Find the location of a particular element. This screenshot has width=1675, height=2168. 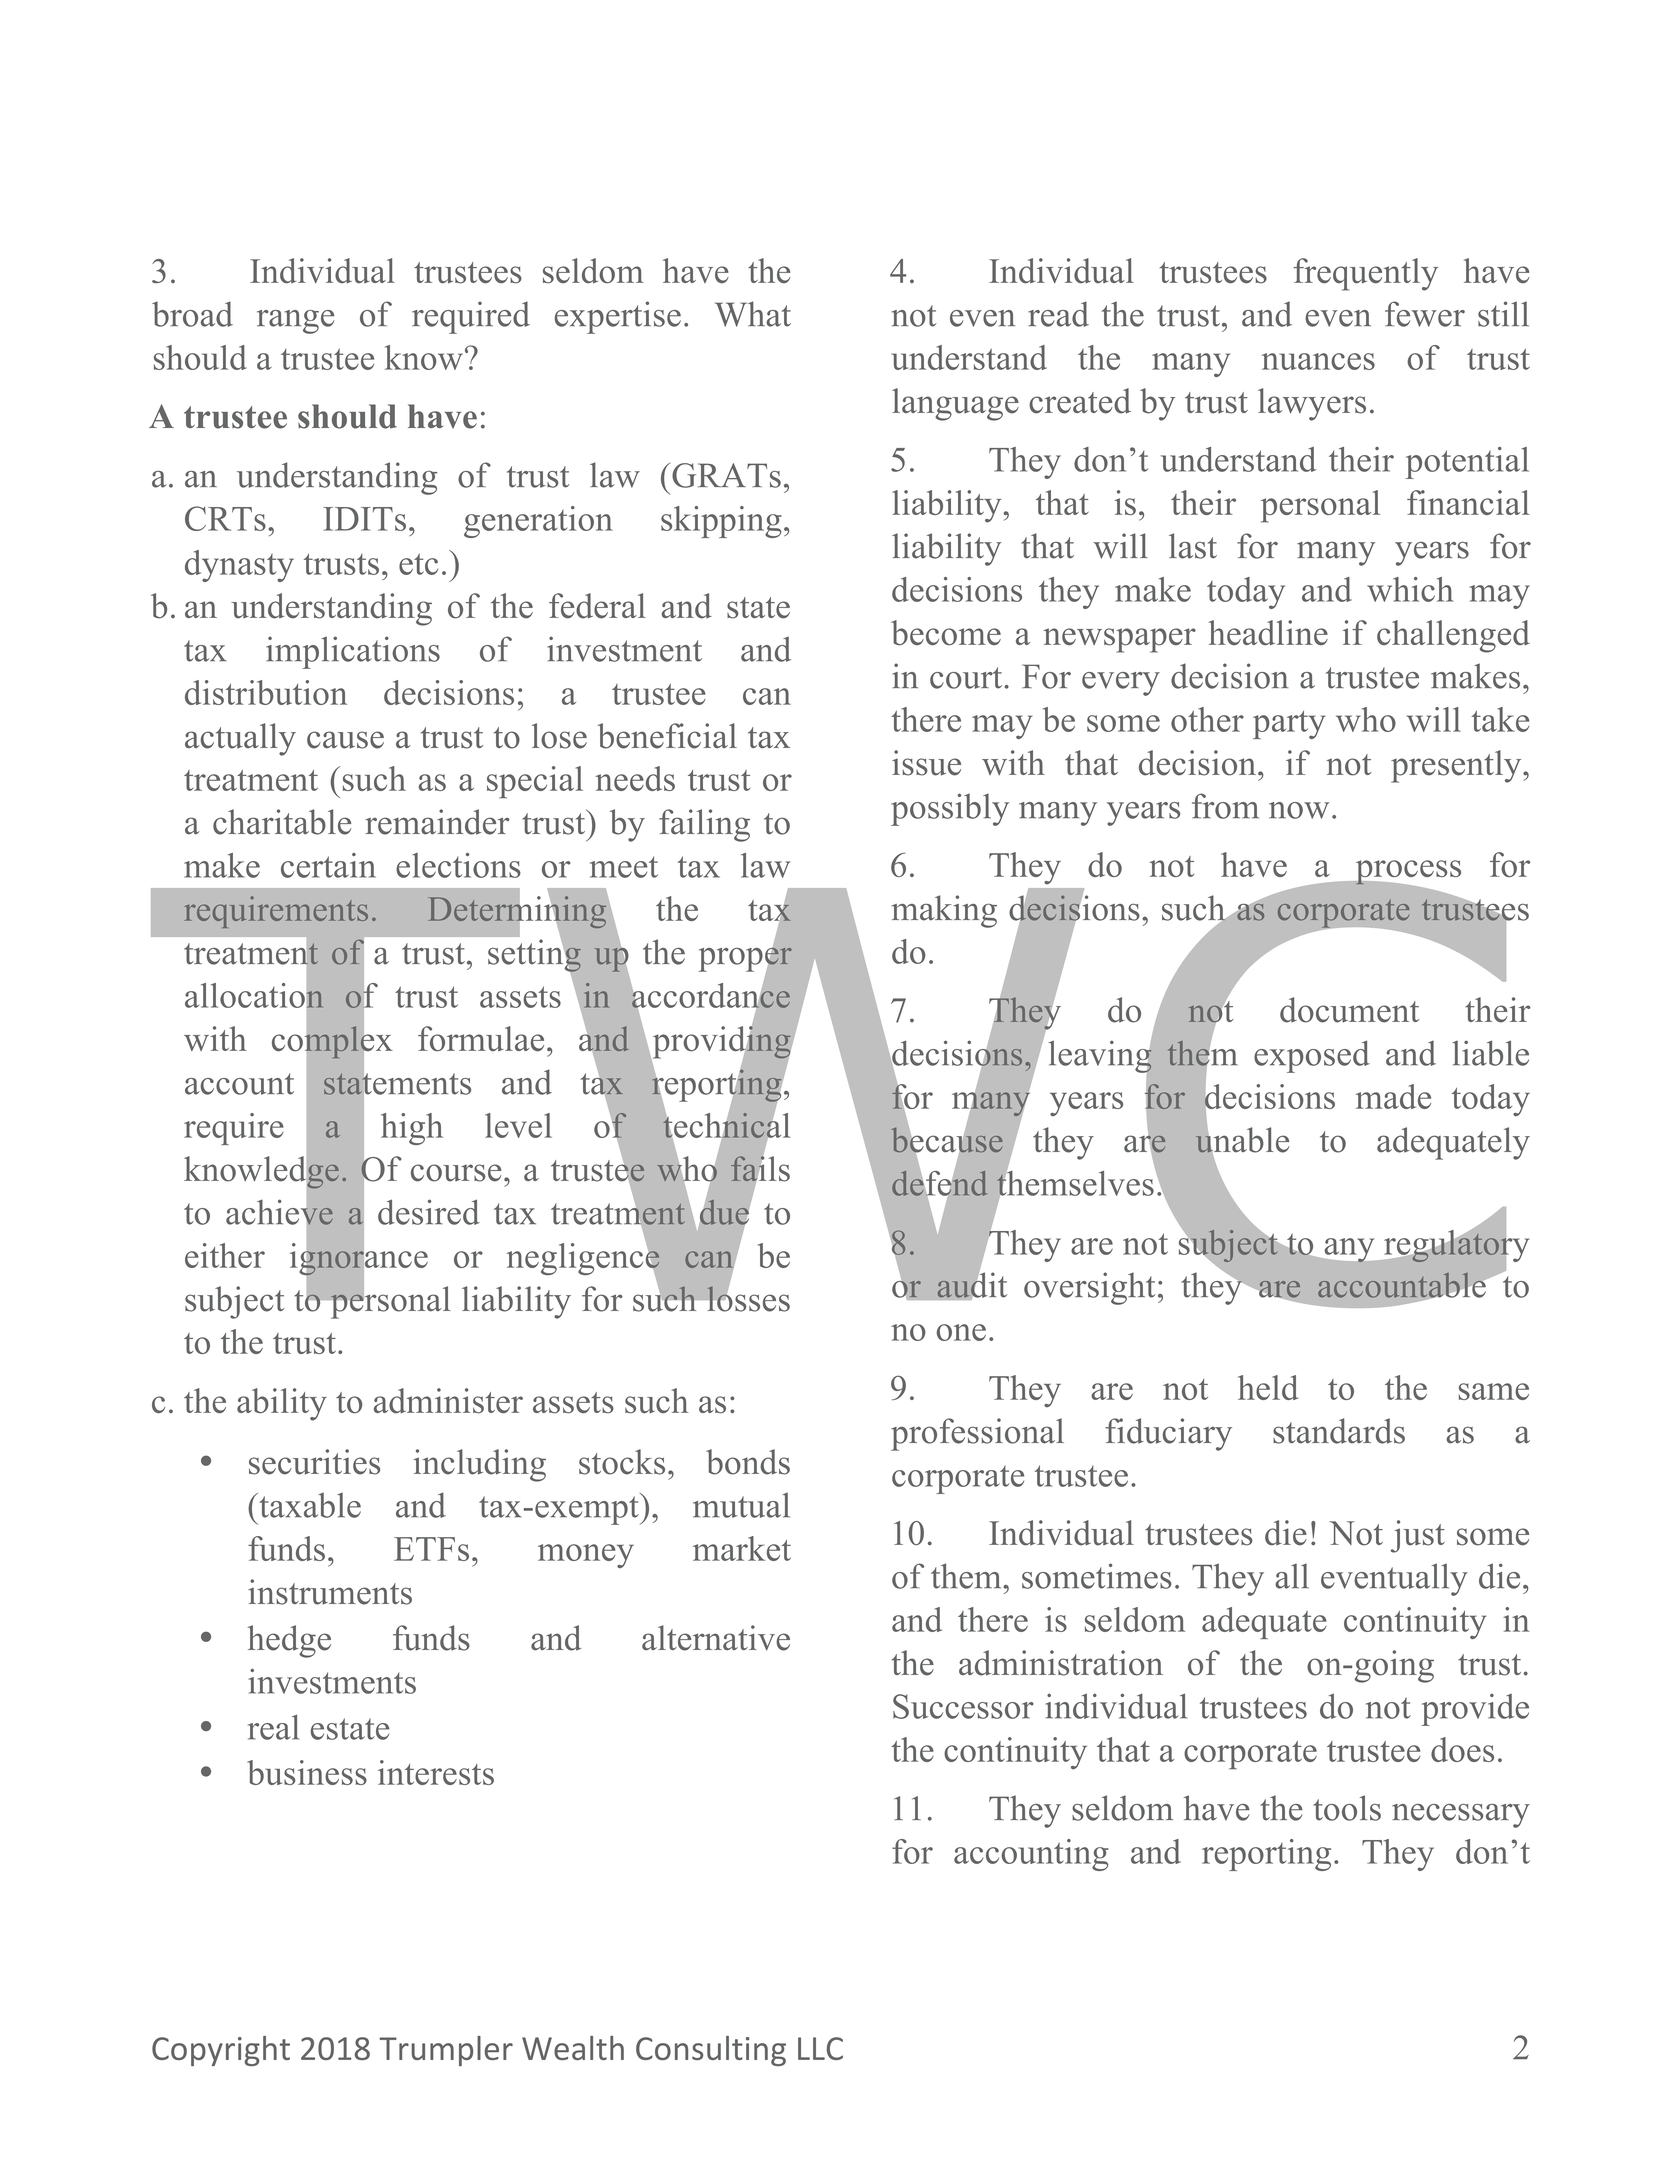

high is located at coordinates (412, 1129).
